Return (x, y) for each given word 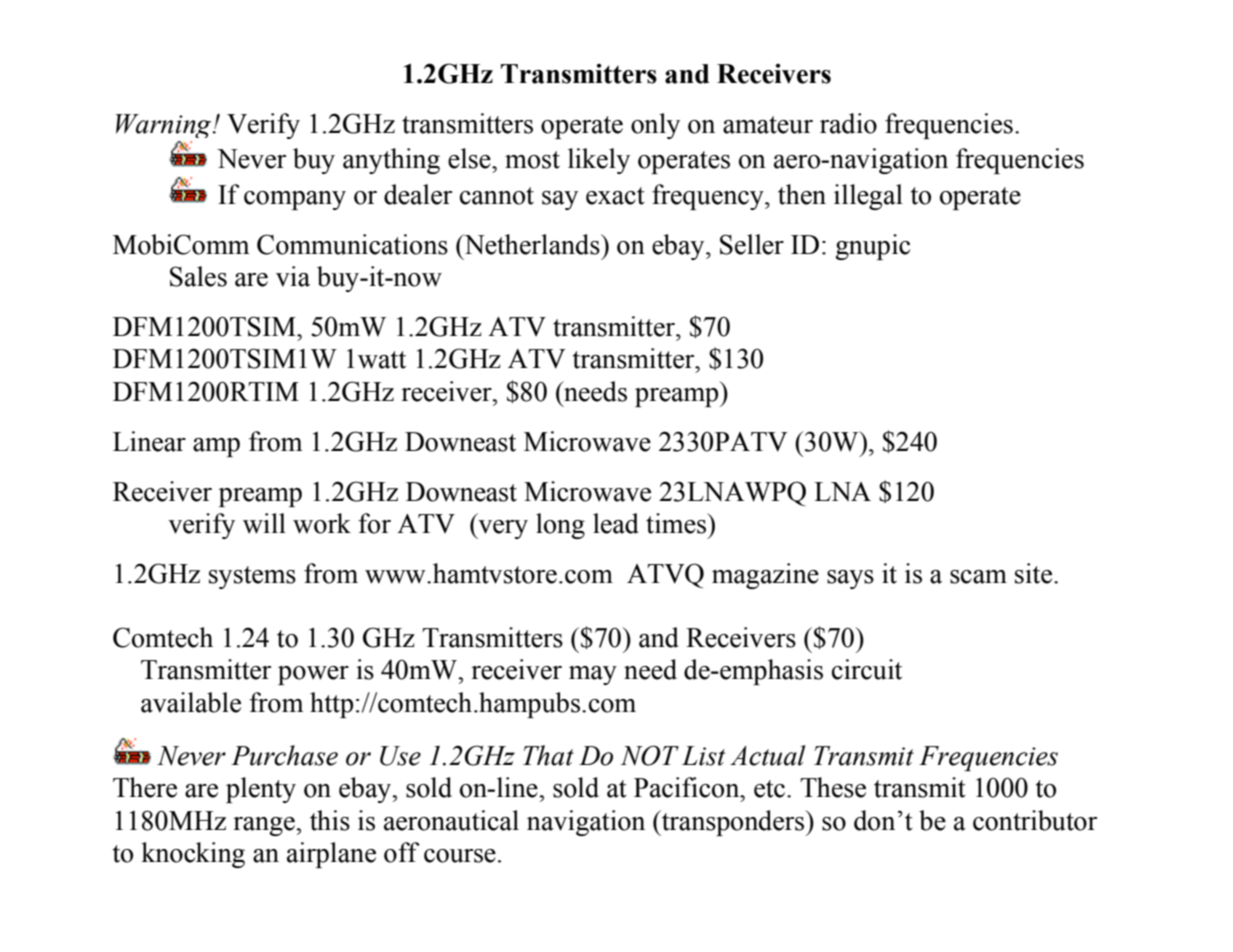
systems (252, 577)
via (293, 276)
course (460, 856)
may (593, 675)
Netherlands (532, 244)
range (265, 826)
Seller (752, 244)
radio (848, 123)
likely (599, 161)
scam (978, 577)
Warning (165, 126)
